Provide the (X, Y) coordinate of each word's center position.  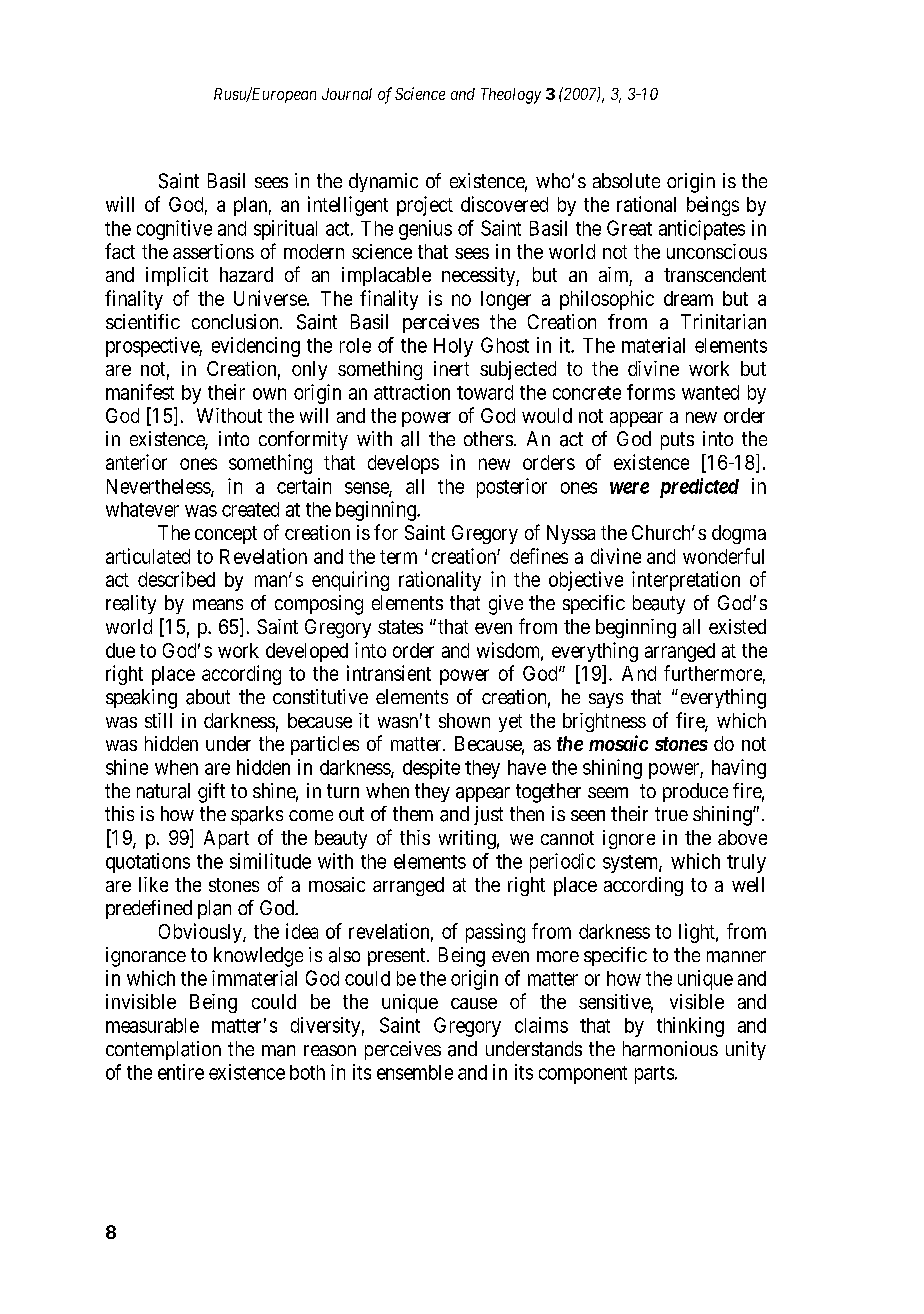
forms (651, 392)
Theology (511, 96)
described (176, 579)
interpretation (686, 581)
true (671, 814)
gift (211, 793)
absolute (626, 180)
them (413, 813)
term (398, 557)
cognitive (174, 230)
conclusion (236, 321)
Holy (453, 347)
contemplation (163, 1050)
